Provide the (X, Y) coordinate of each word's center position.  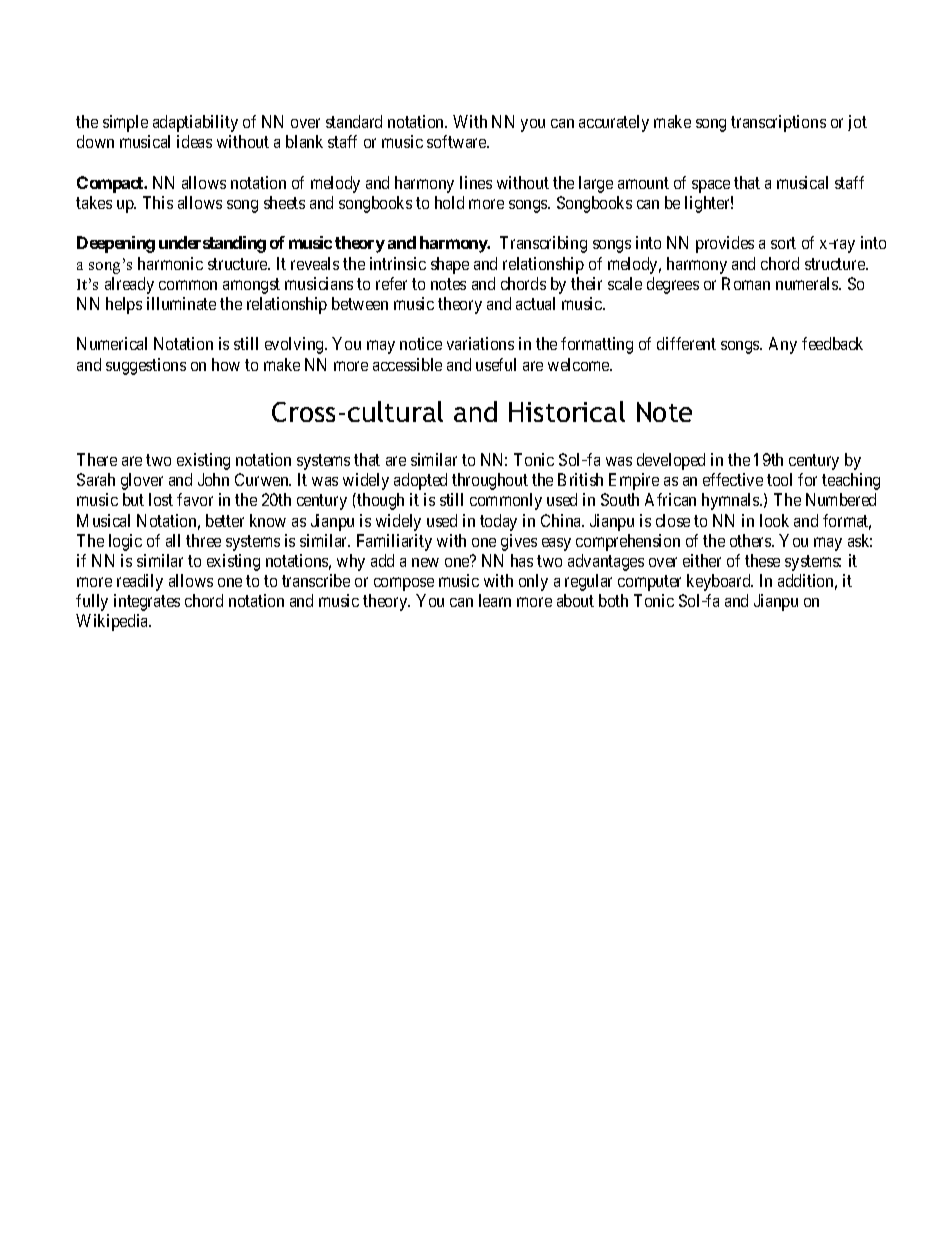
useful (496, 364)
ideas (194, 141)
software (457, 141)
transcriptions (778, 123)
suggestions (146, 366)
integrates (147, 602)
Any (783, 345)
